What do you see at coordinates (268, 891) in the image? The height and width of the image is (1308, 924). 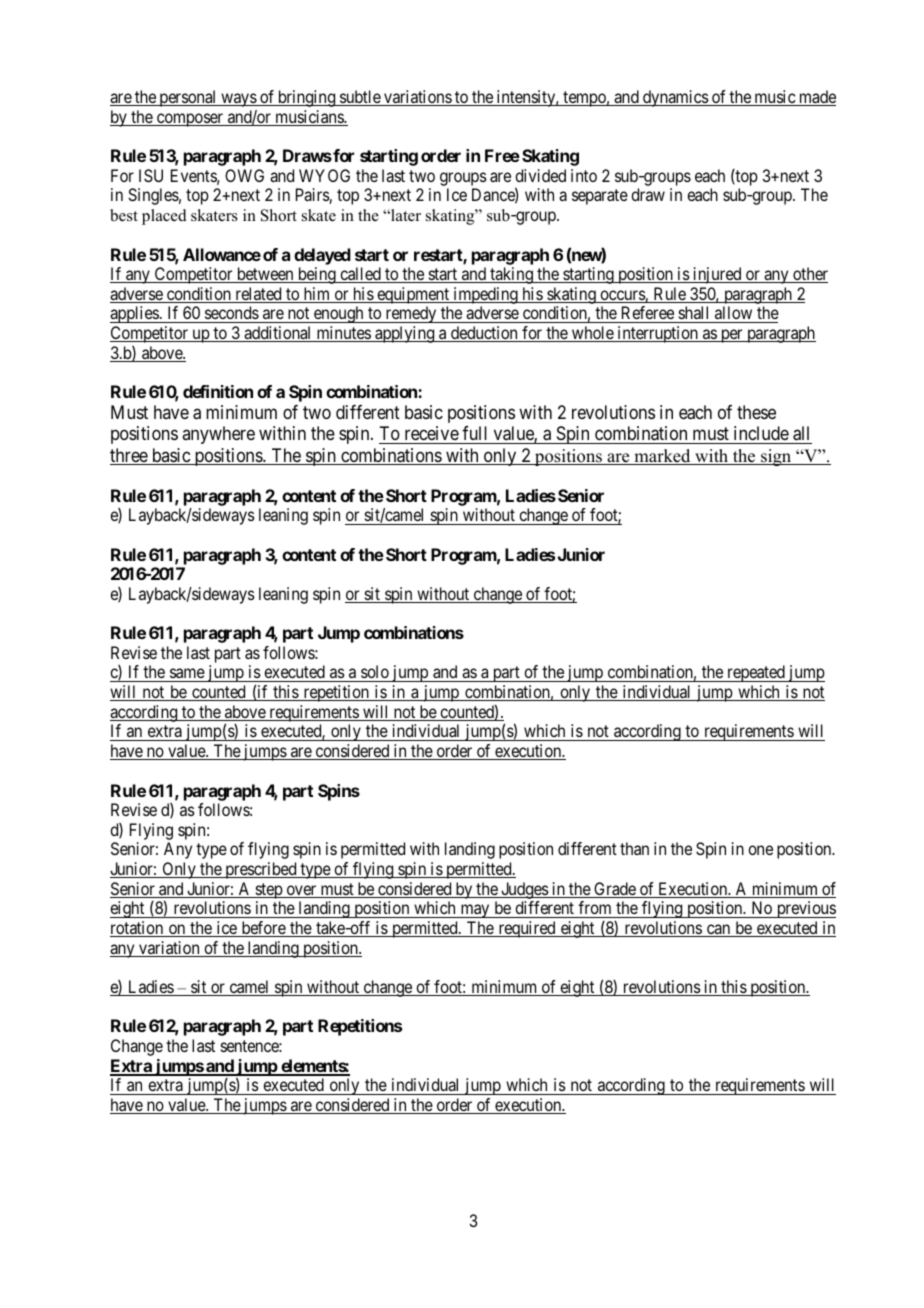 I see `step` at bounding box center [268, 891].
